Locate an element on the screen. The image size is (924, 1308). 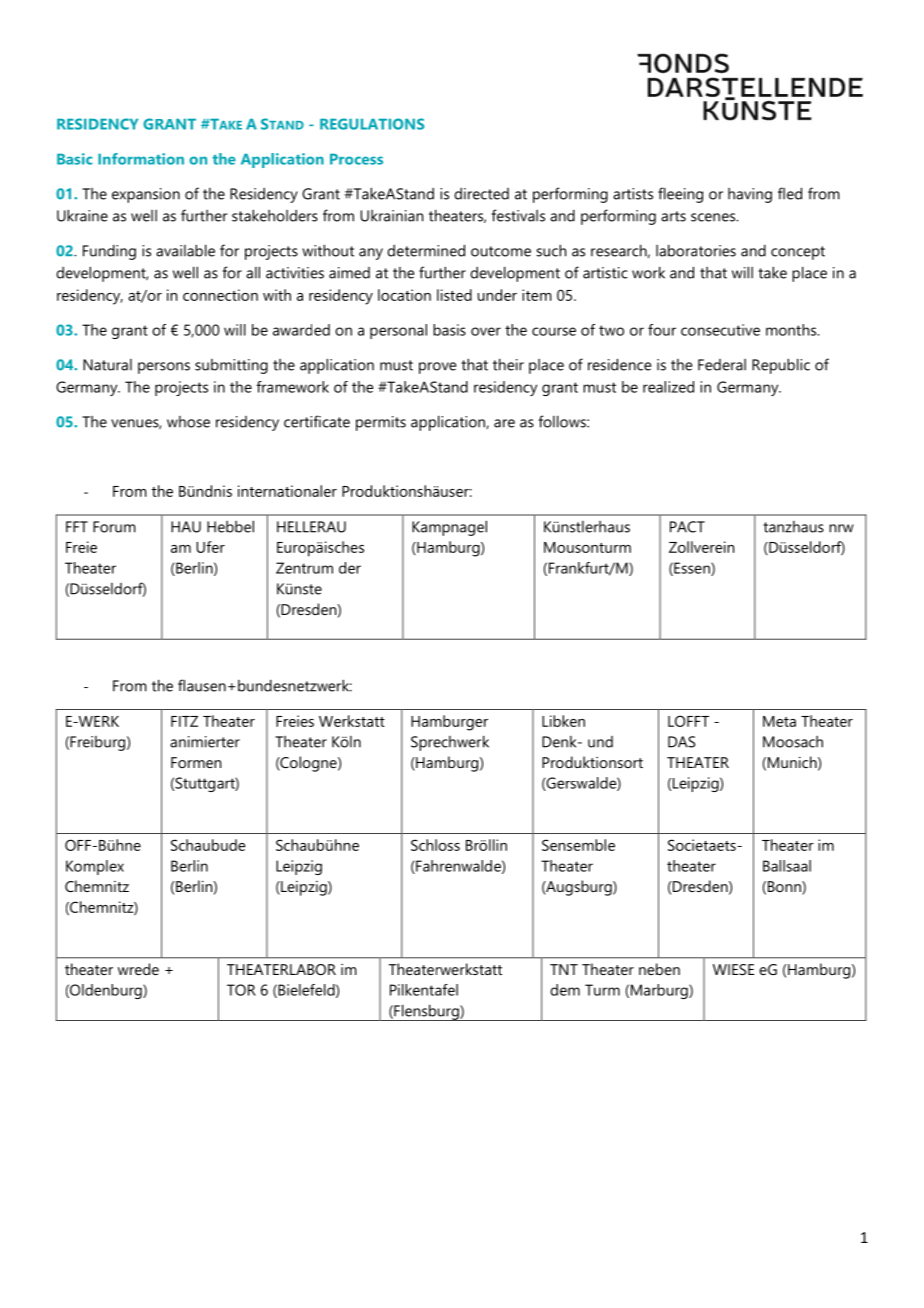
Zentrum is located at coordinates (304, 568).
